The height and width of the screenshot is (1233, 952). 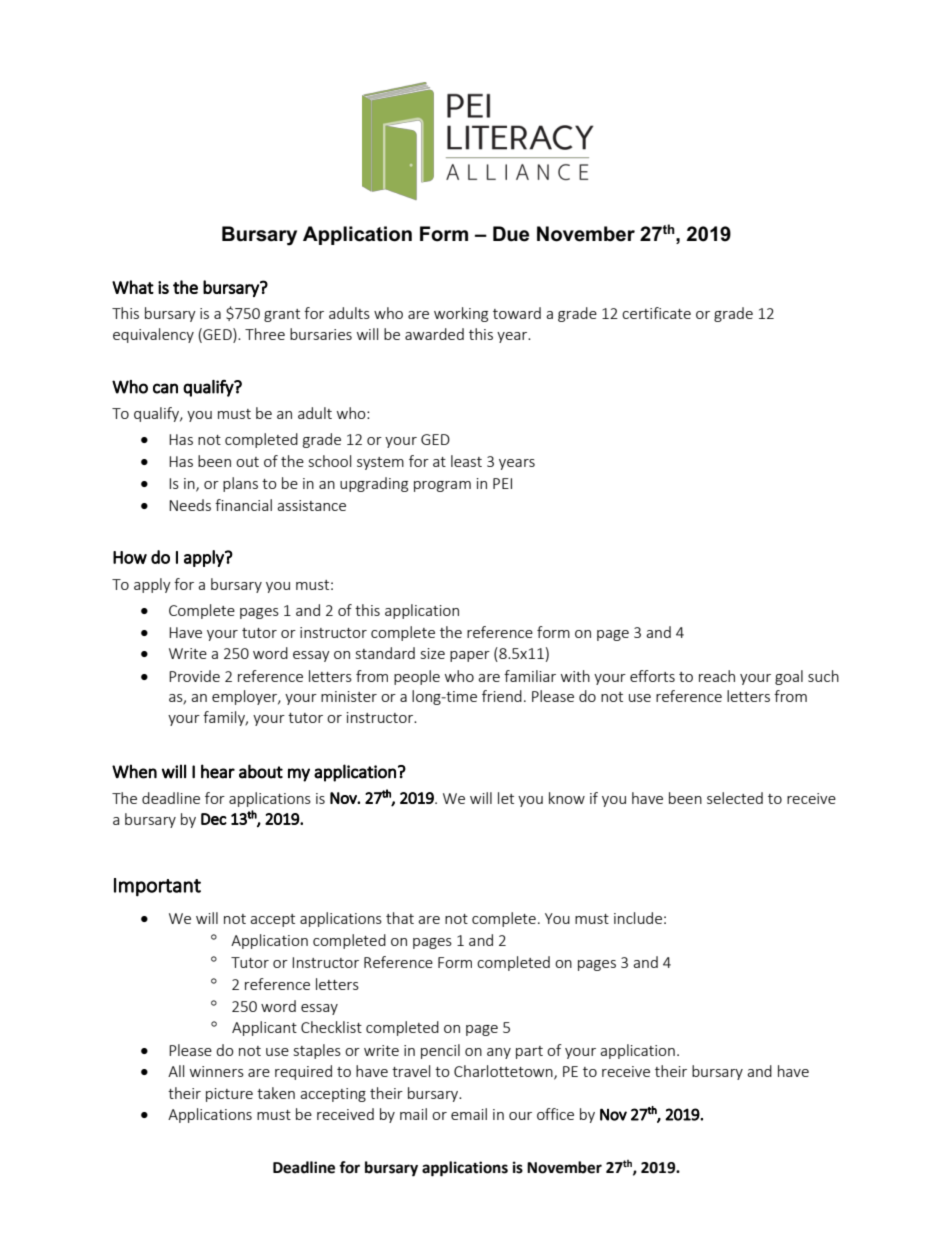 I want to click on Due, so click(x=511, y=234).
